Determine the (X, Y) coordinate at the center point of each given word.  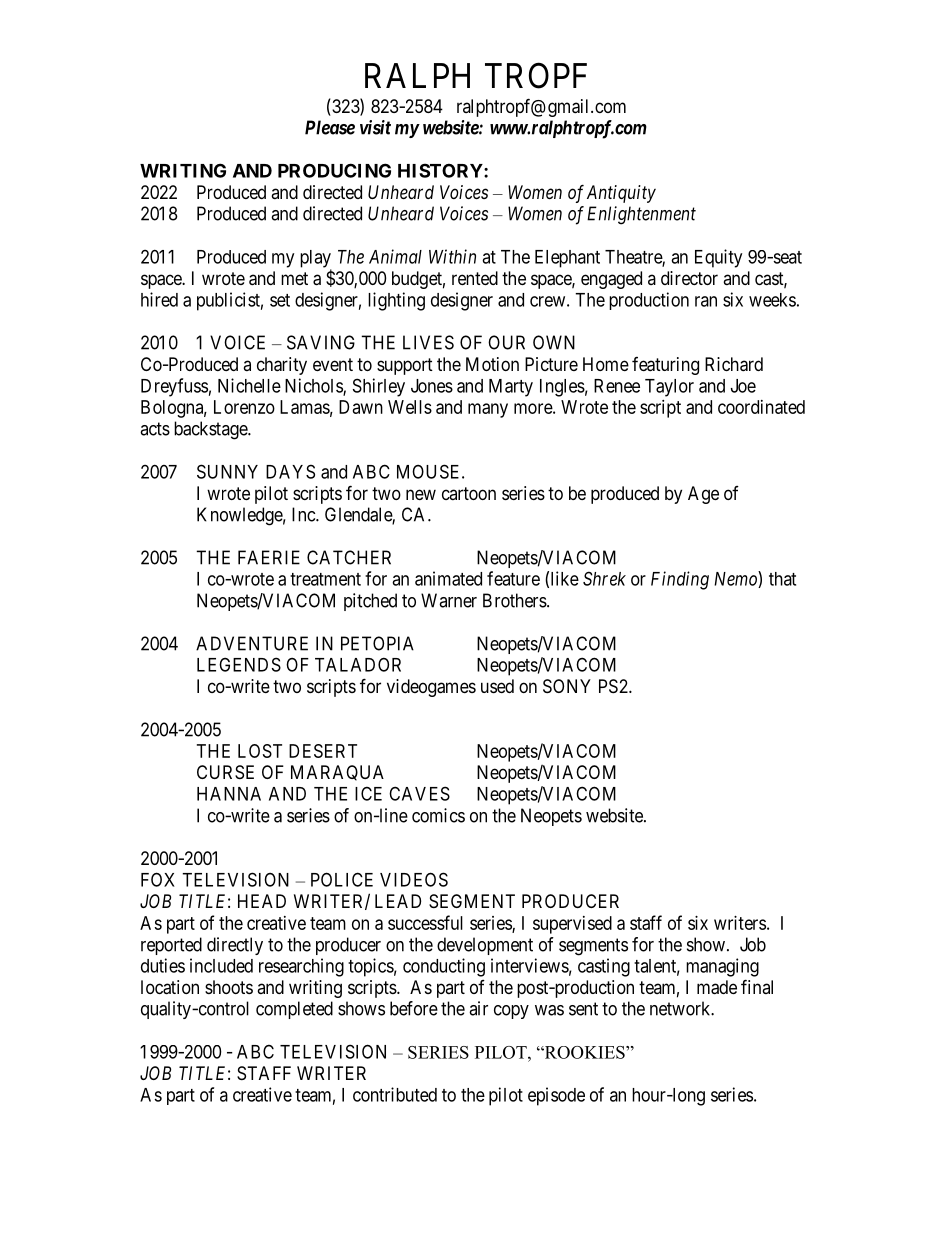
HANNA (229, 794)
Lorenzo (244, 407)
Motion (492, 364)
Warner (449, 600)
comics (438, 815)
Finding (680, 580)
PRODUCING (334, 170)
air (478, 1008)
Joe (743, 386)
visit (375, 127)
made (717, 987)
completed (294, 1010)
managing (722, 967)
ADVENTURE (252, 643)
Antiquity (621, 194)
